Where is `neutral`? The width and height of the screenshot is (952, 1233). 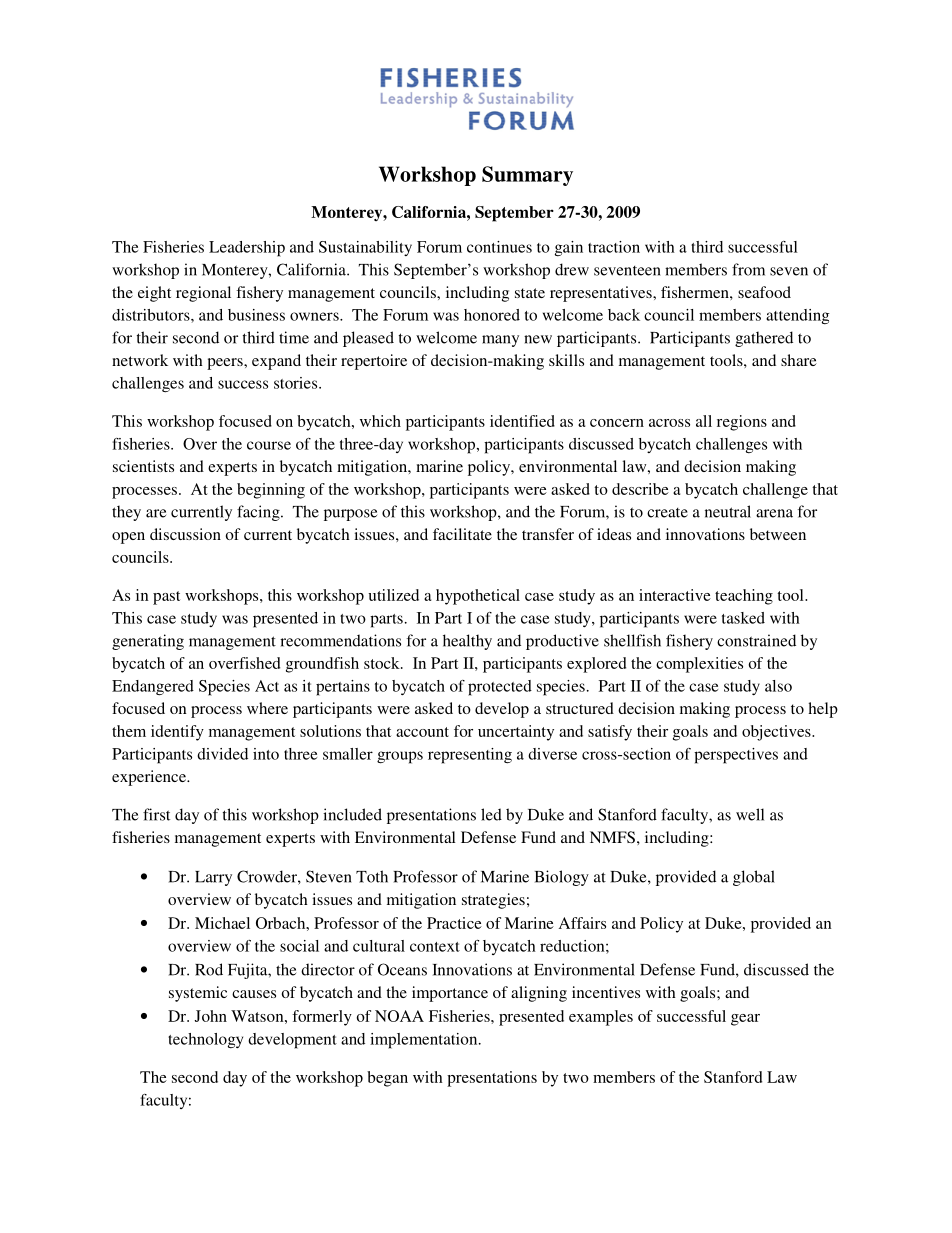 neutral is located at coordinates (728, 511).
